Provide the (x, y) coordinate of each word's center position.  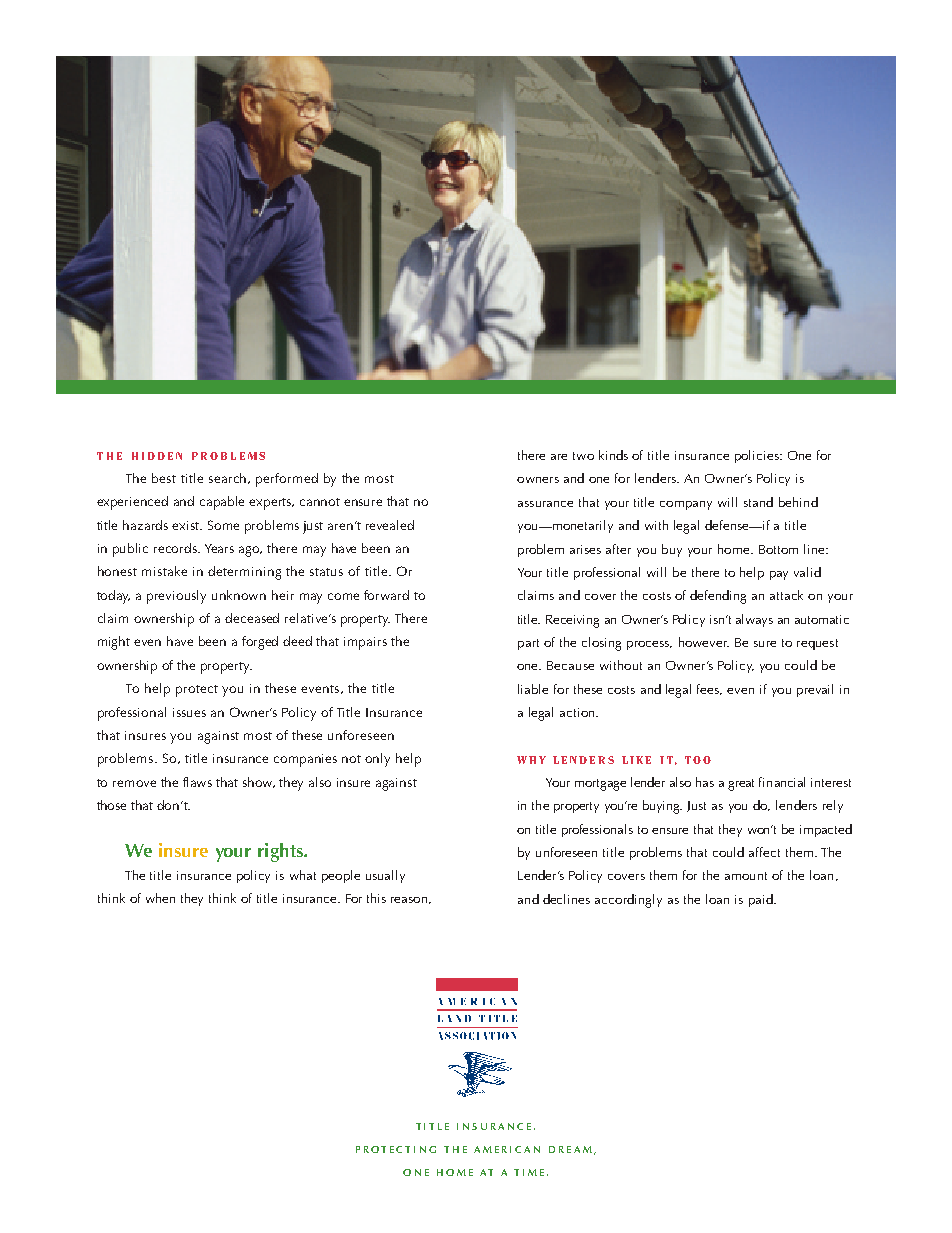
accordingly (628, 901)
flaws (197, 782)
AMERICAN (507, 1149)
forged (260, 643)
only (377, 760)
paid (762, 900)
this (376, 898)
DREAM (570, 1149)
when (160, 898)
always (754, 620)
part (528, 644)
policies (758, 456)
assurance (545, 504)
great (741, 785)
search (227, 478)
